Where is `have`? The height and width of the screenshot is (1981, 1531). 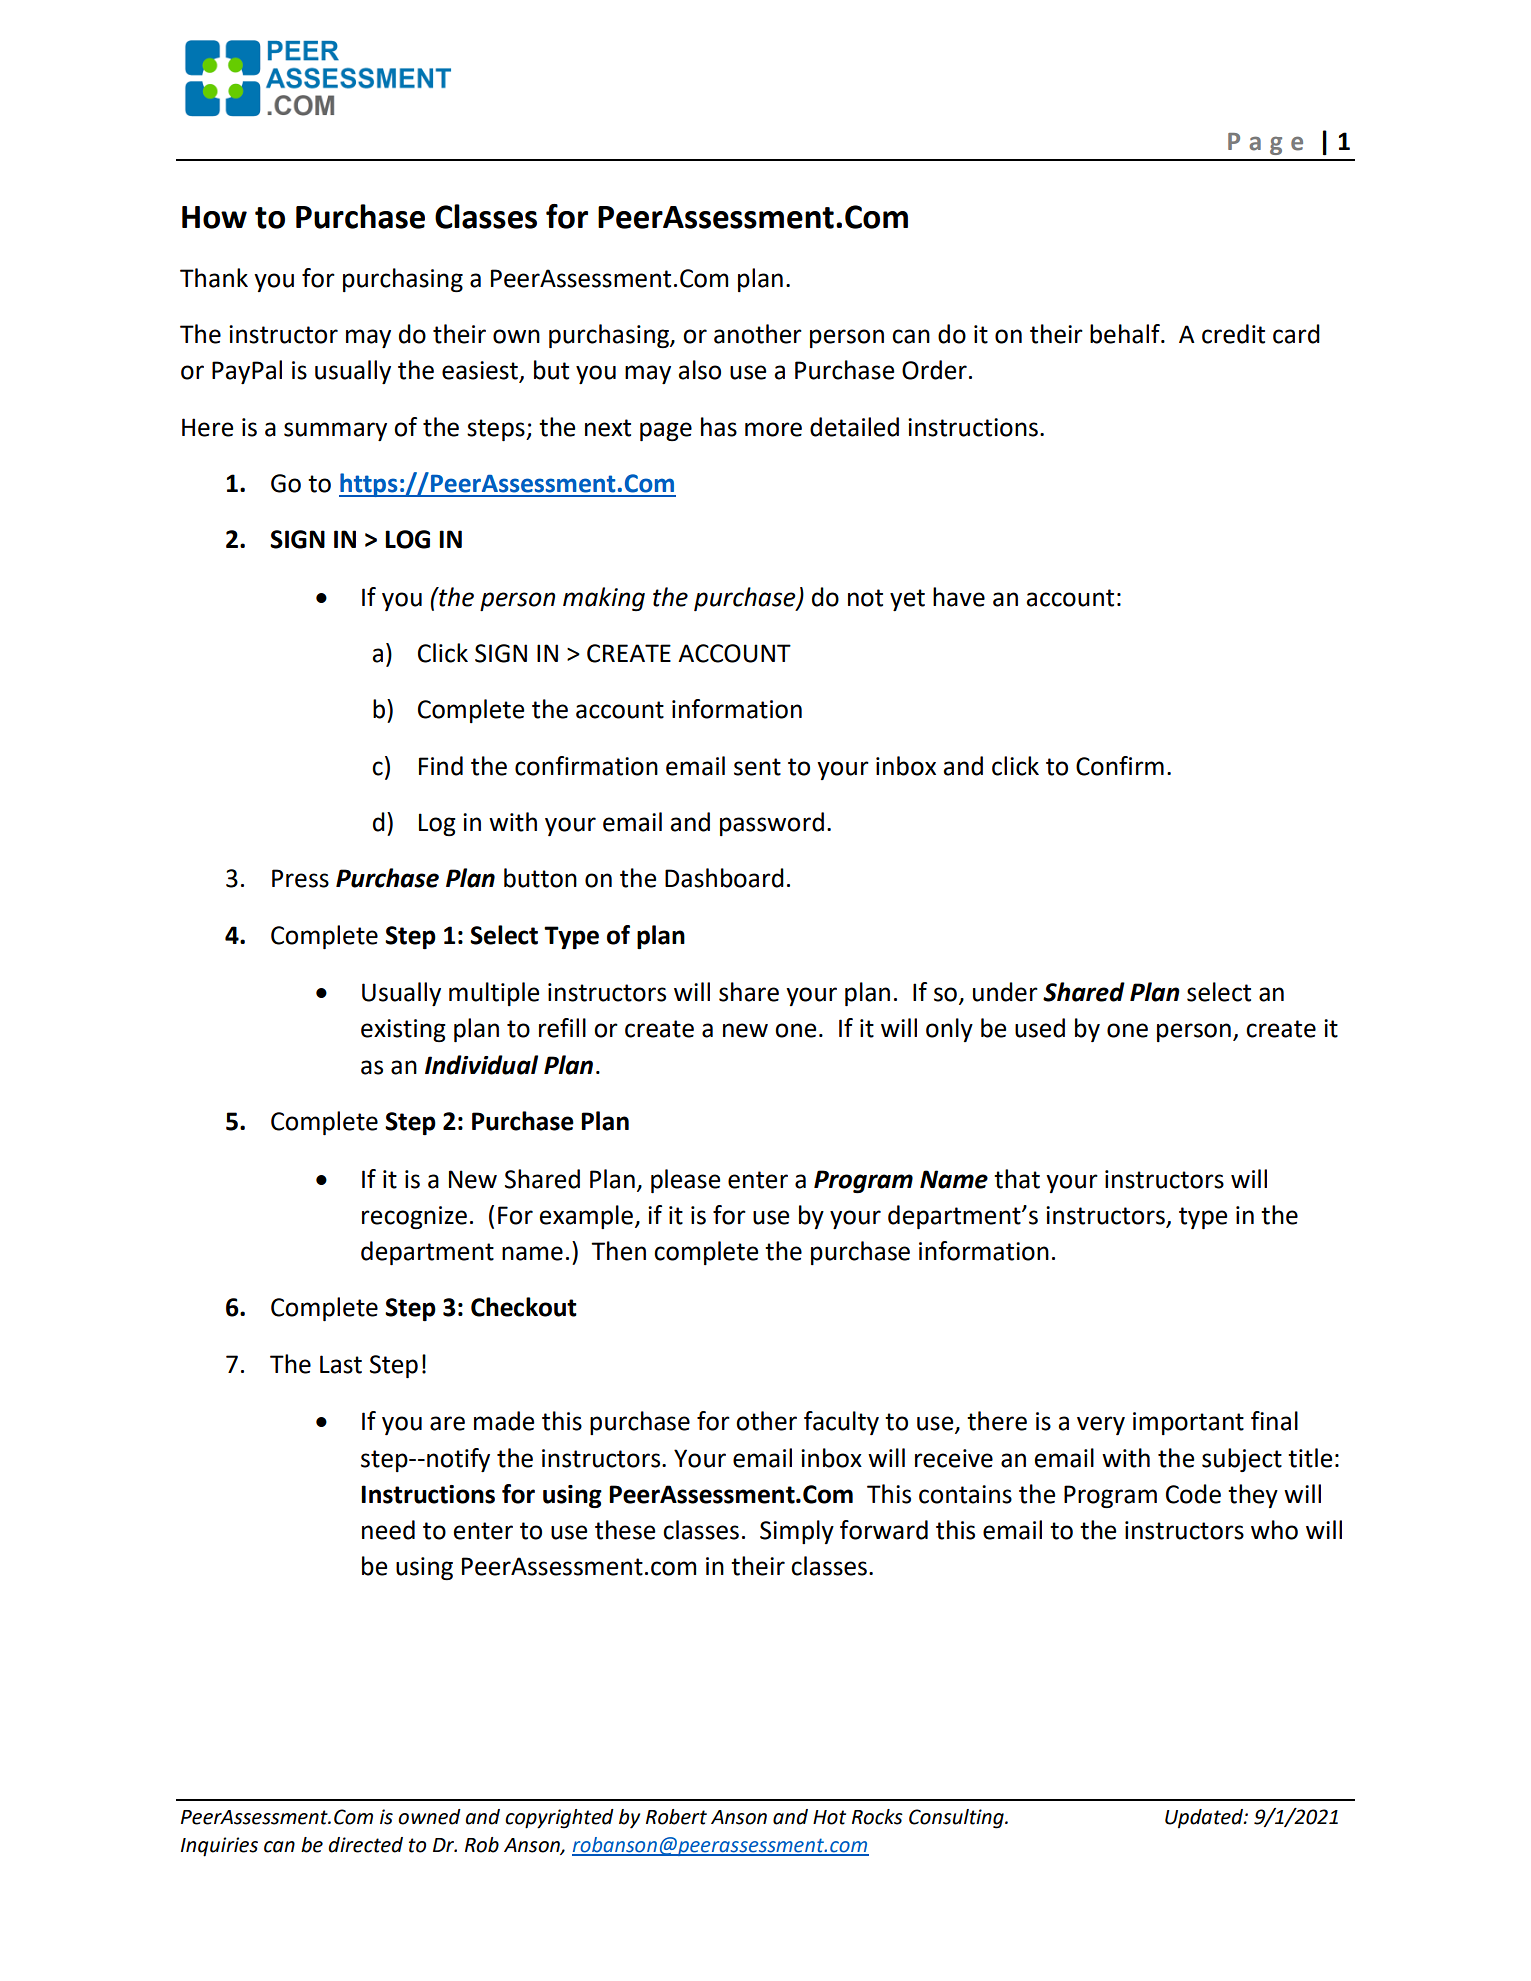
have is located at coordinates (959, 597).
